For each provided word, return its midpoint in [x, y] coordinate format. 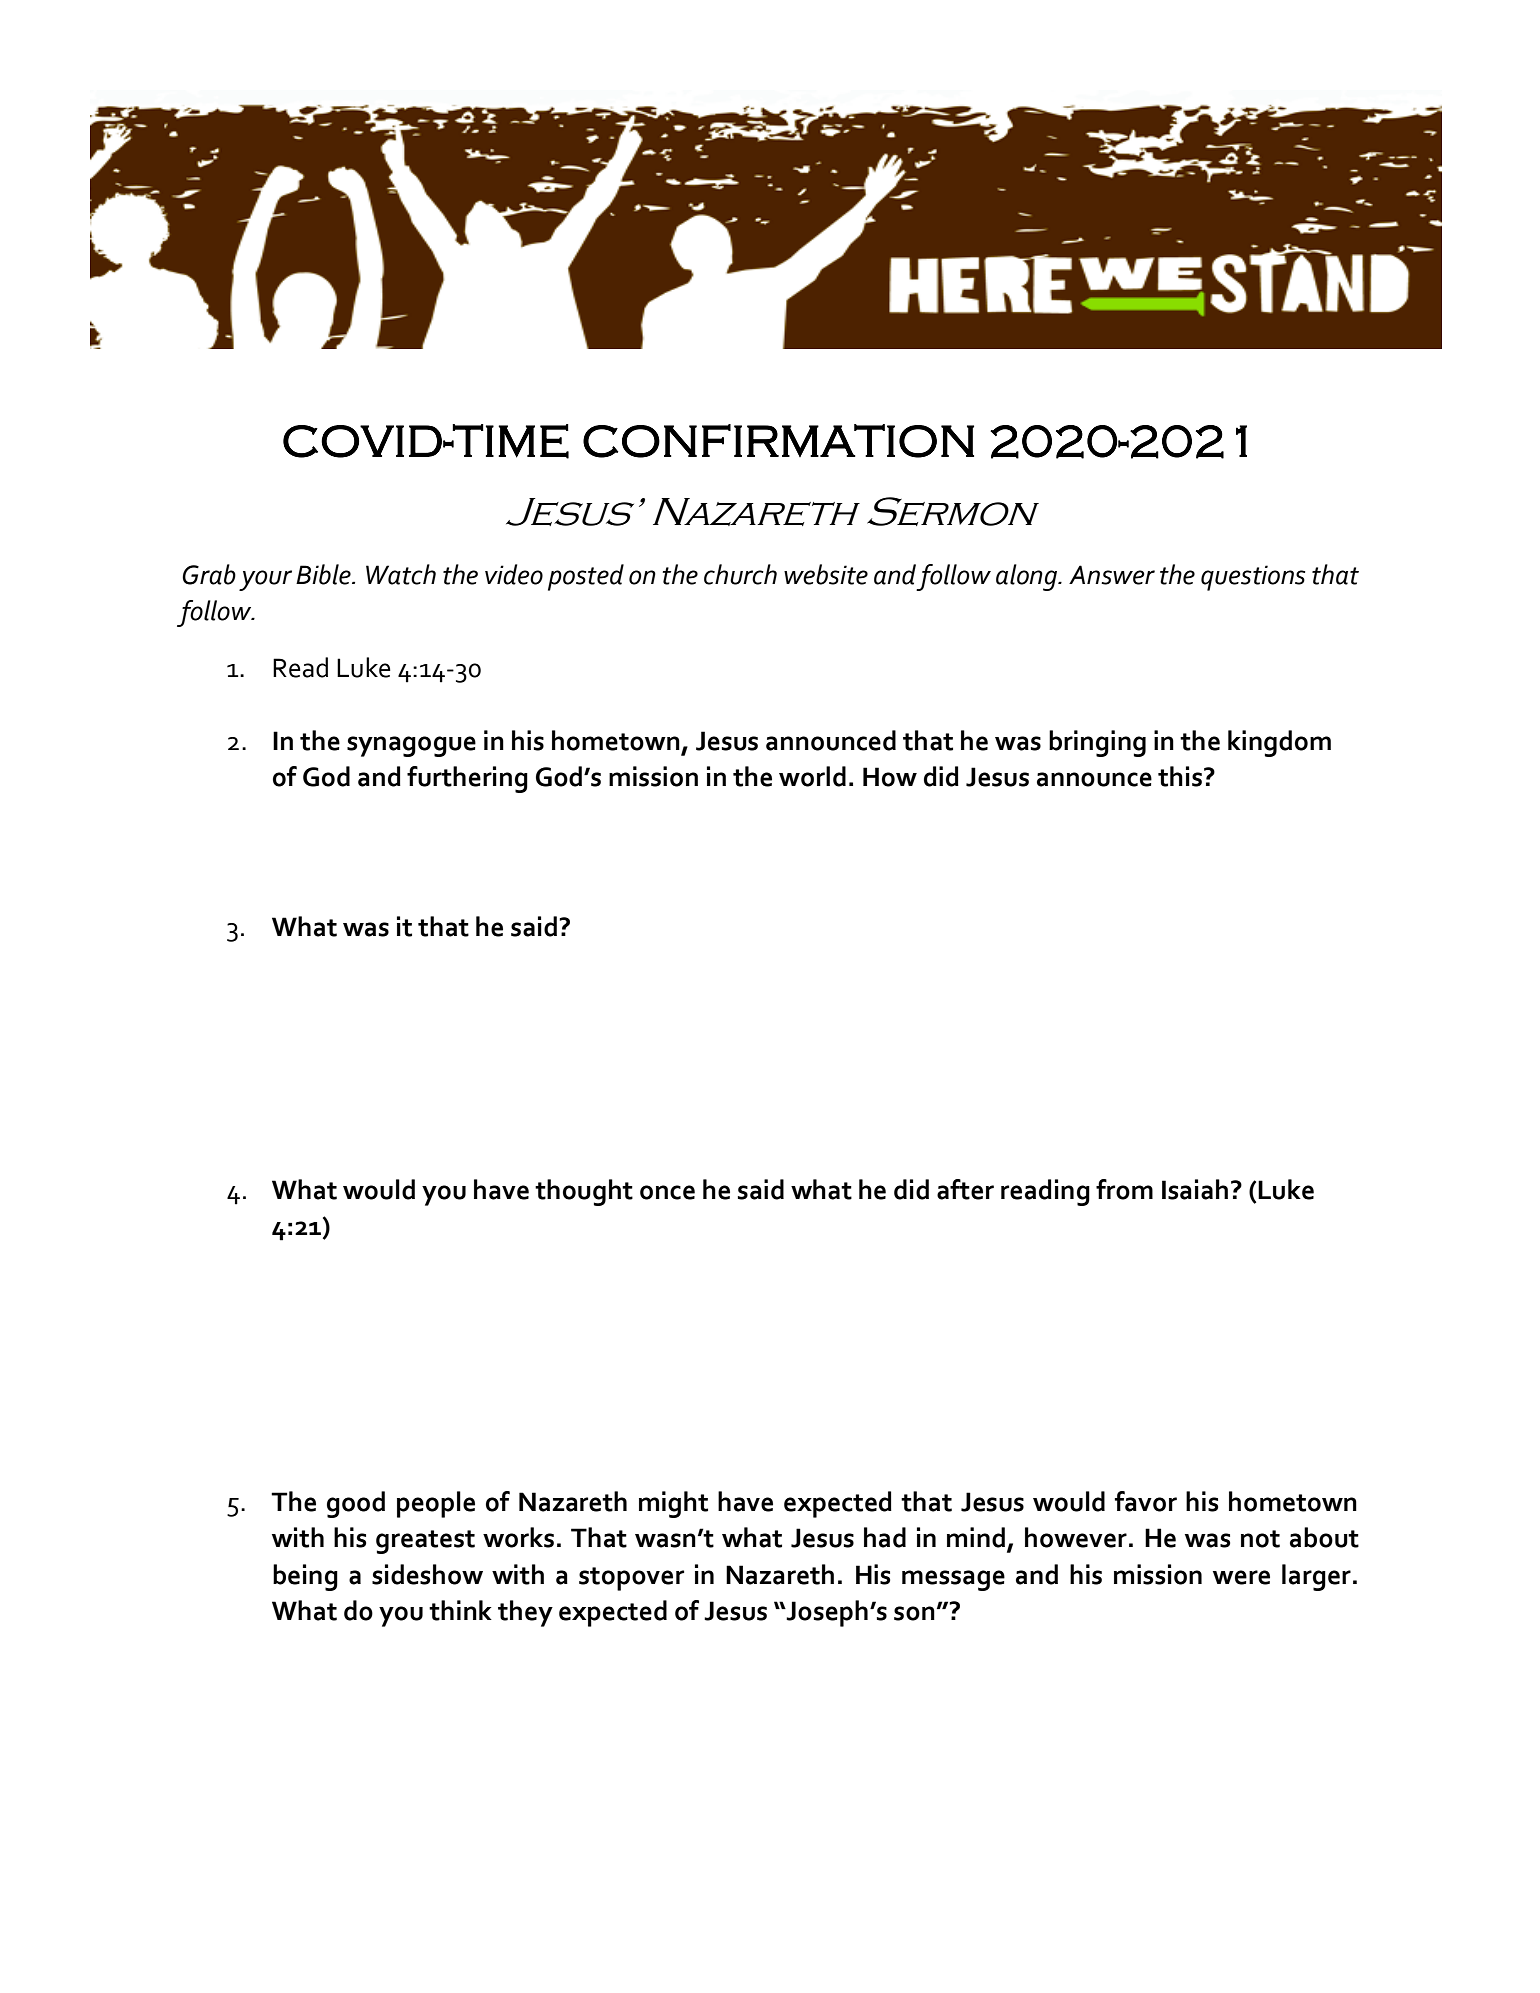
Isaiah [1195, 1189]
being [305, 1577]
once [667, 1192]
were [1241, 1577]
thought [584, 1192]
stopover [631, 1579]
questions [1253, 578]
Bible [324, 574]
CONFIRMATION [778, 441]
